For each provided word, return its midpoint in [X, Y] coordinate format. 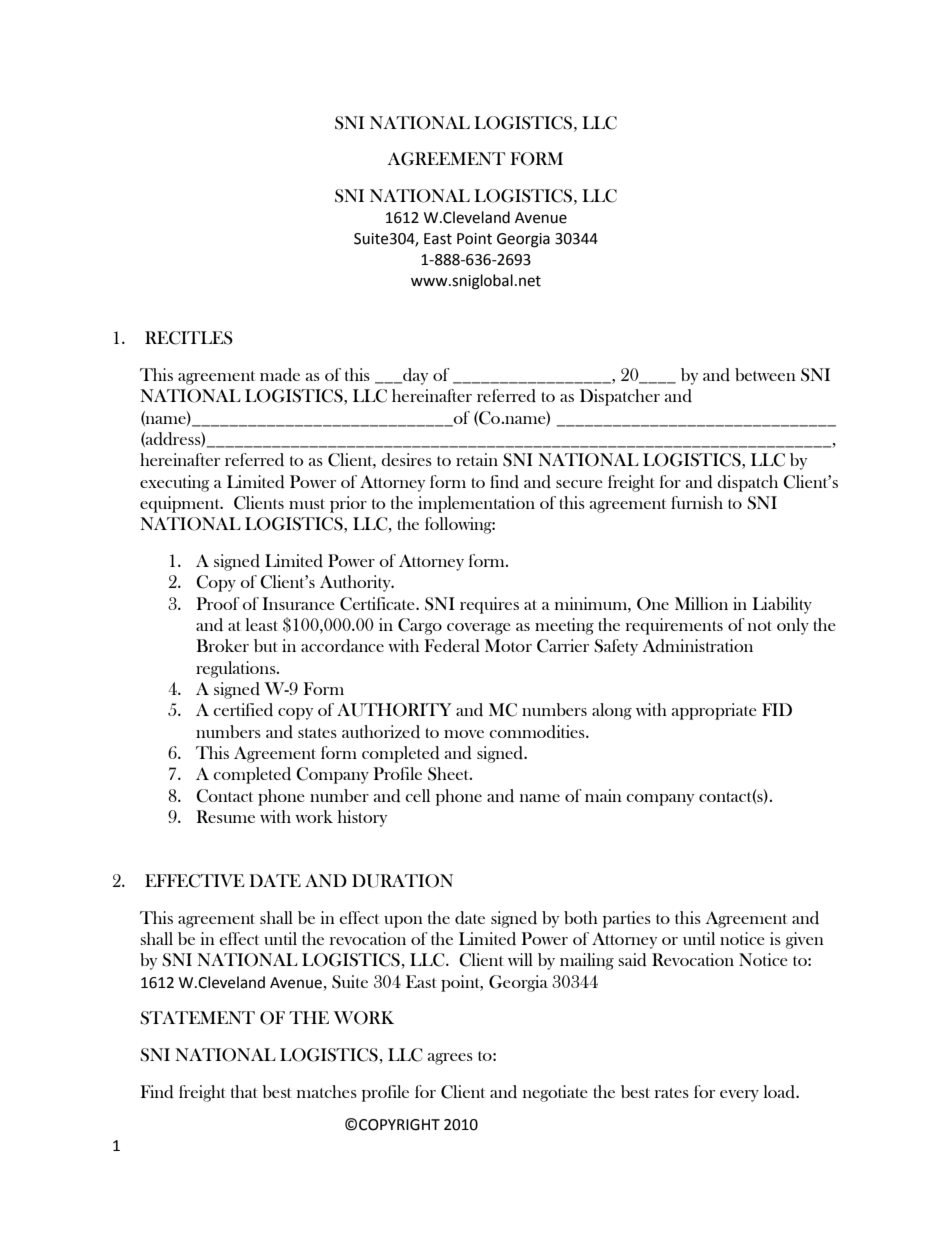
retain [477, 459]
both [581, 917]
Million [701, 603]
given [805, 940]
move [464, 734]
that [244, 1091]
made [280, 375]
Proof [218, 603]
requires [489, 605]
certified [243, 710]
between [765, 374]
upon [403, 922]
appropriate [714, 711]
